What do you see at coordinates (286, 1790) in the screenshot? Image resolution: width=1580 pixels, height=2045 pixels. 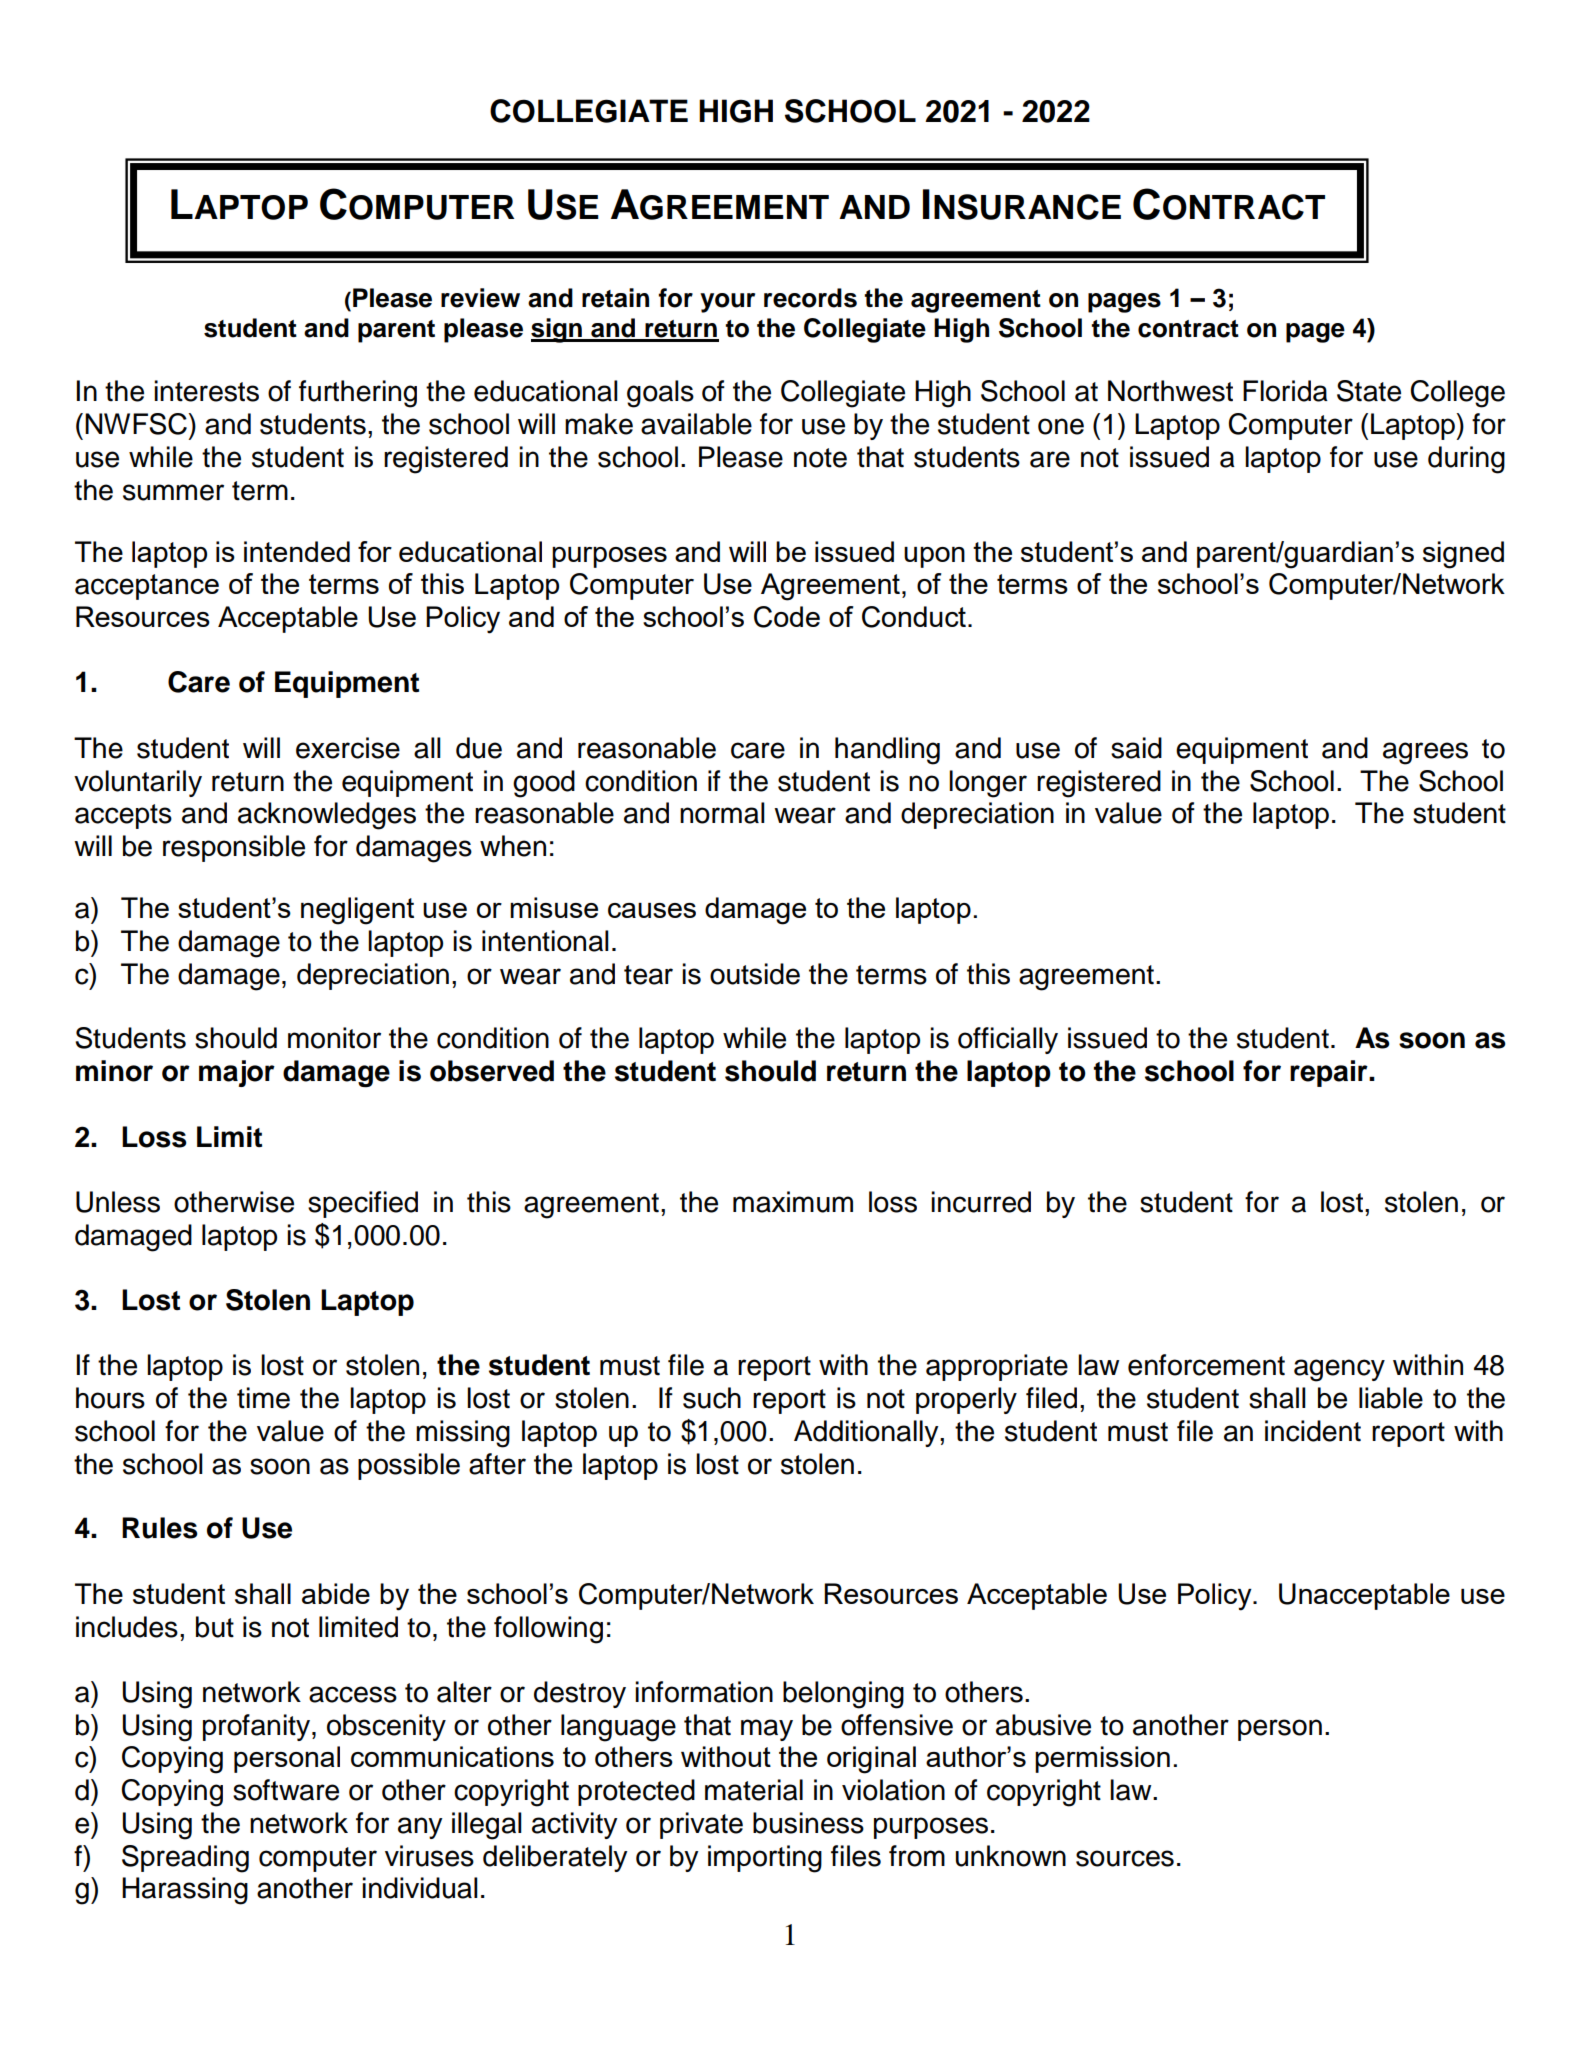 I see `software` at bounding box center [286, 1790].
